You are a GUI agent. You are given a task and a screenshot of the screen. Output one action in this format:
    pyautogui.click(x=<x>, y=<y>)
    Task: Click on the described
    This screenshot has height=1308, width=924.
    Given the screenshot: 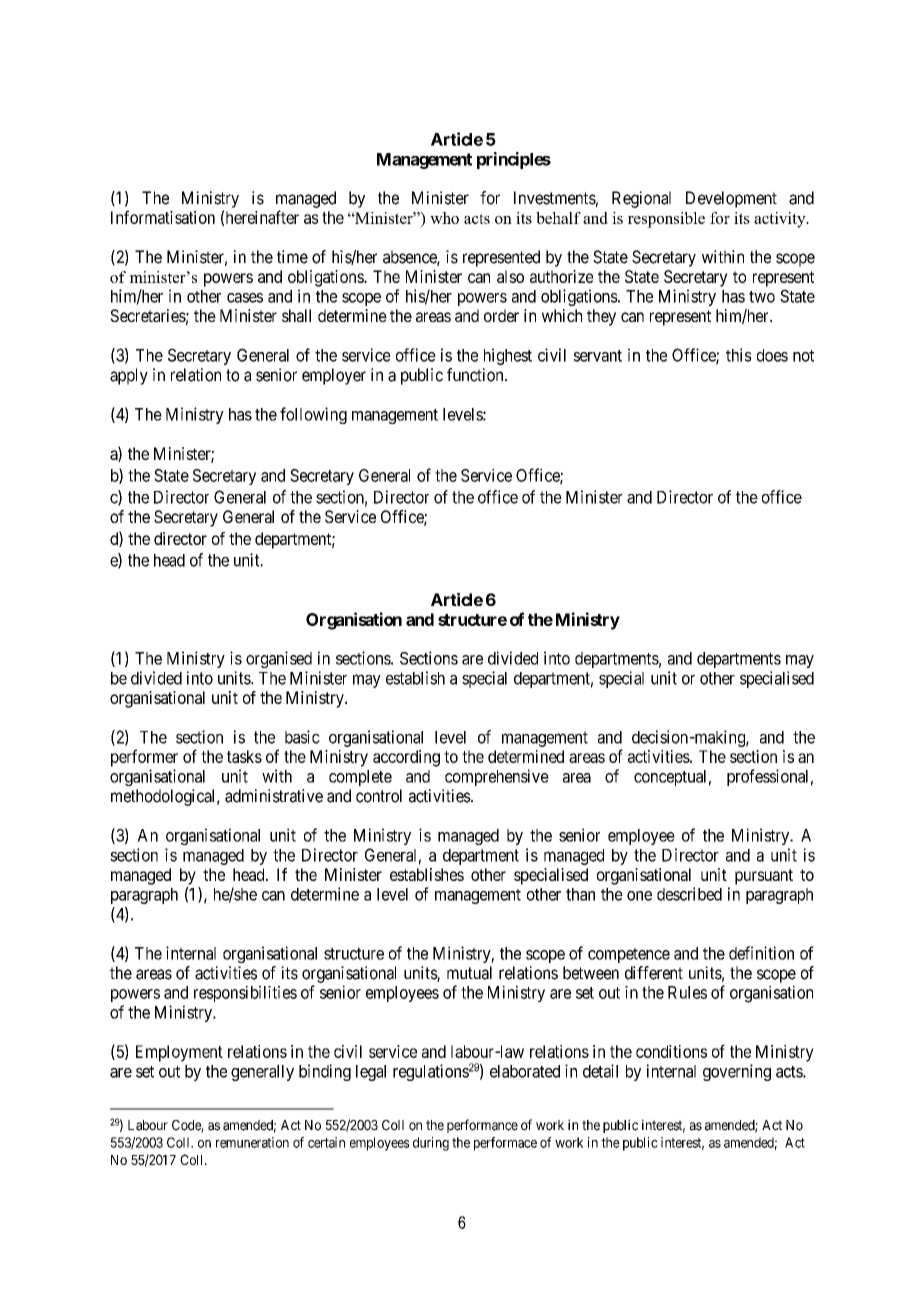 What is the action you would take?
    pyautogui.click(x=689, y=894)
